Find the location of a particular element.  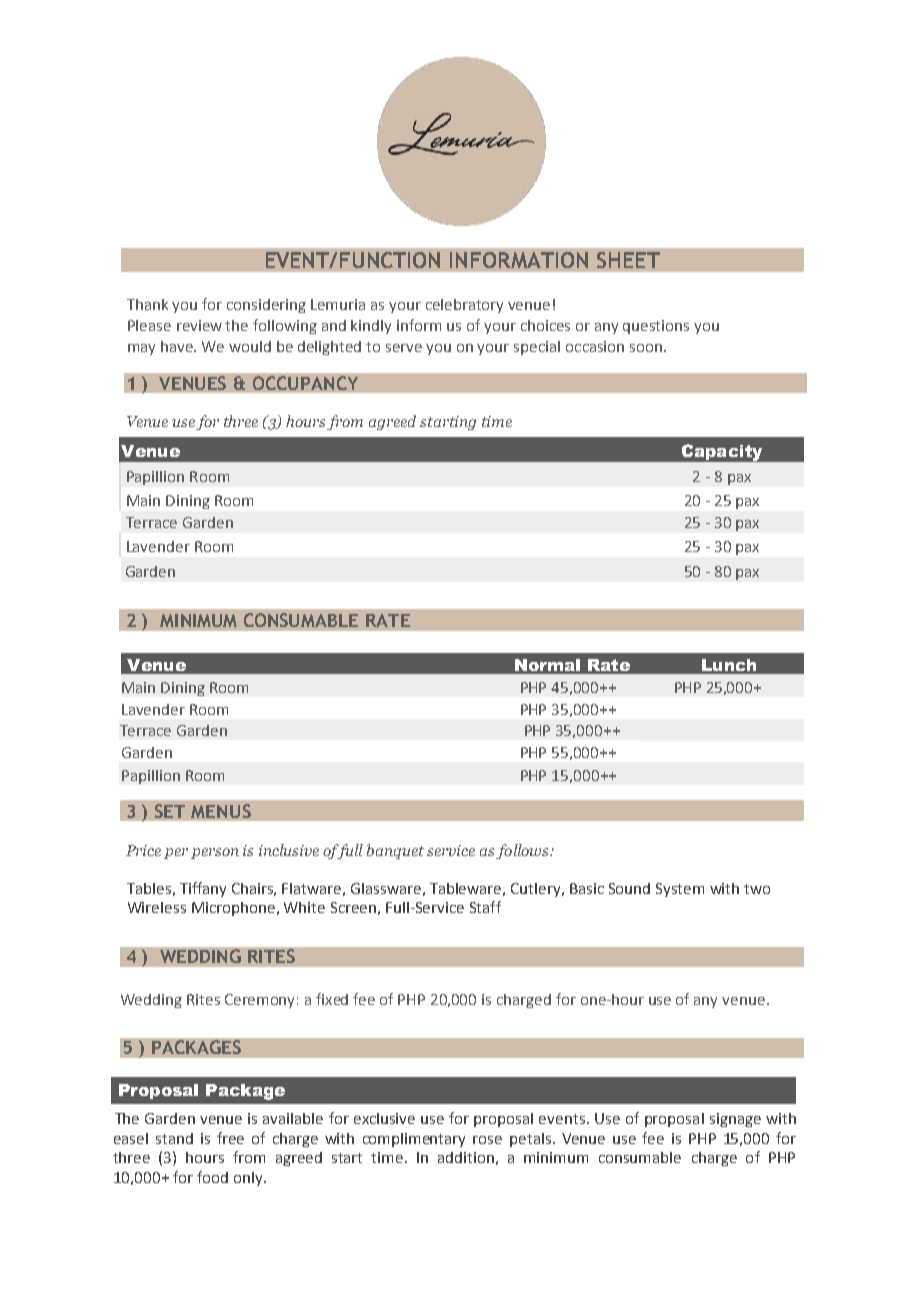

banquet is located at coordinates (395, 851).
